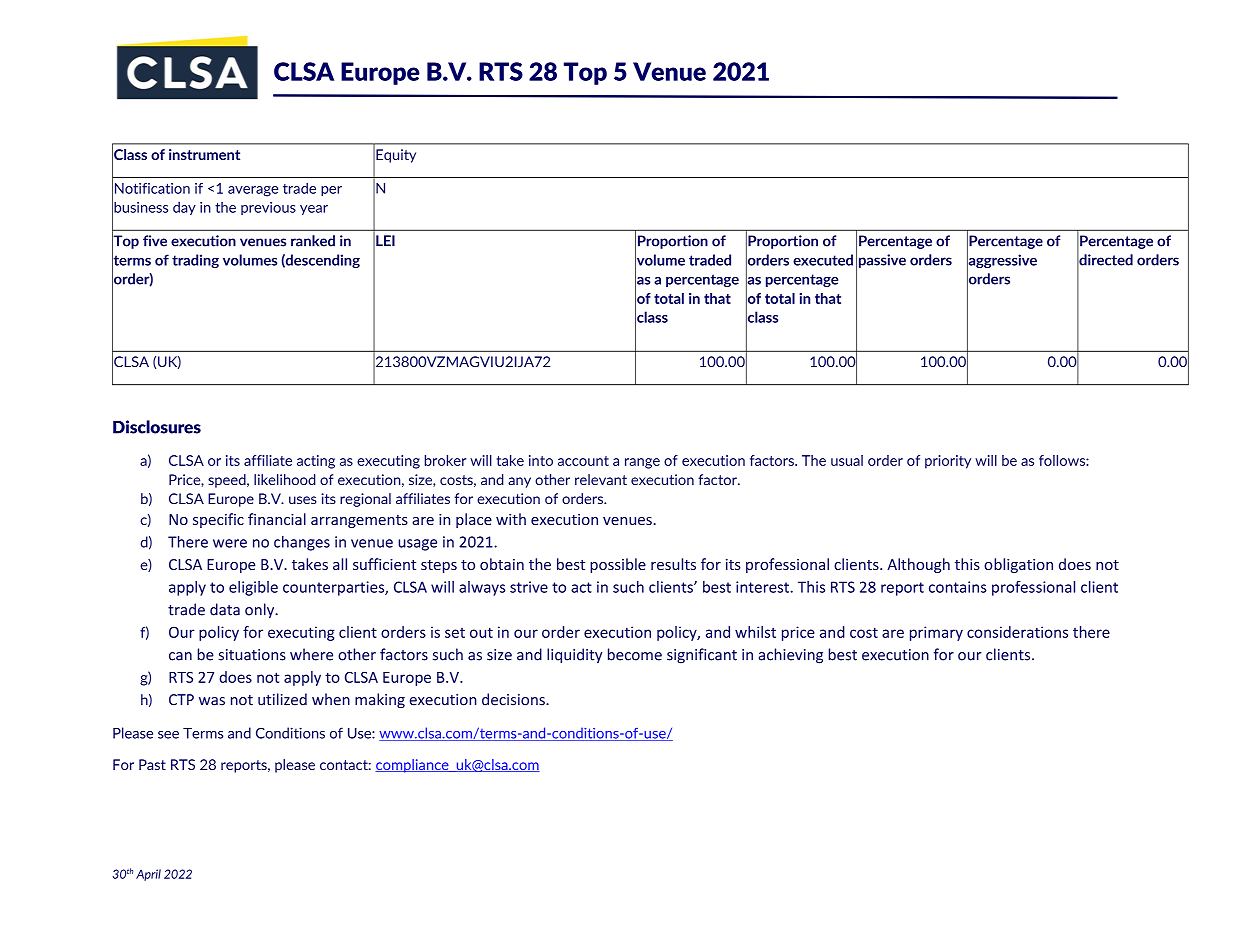 This screenshot has height=952, width=1233. What do you see at coordinates (261, 611) in the screenshot?
I see `only` at bounding box center [261, 611].
